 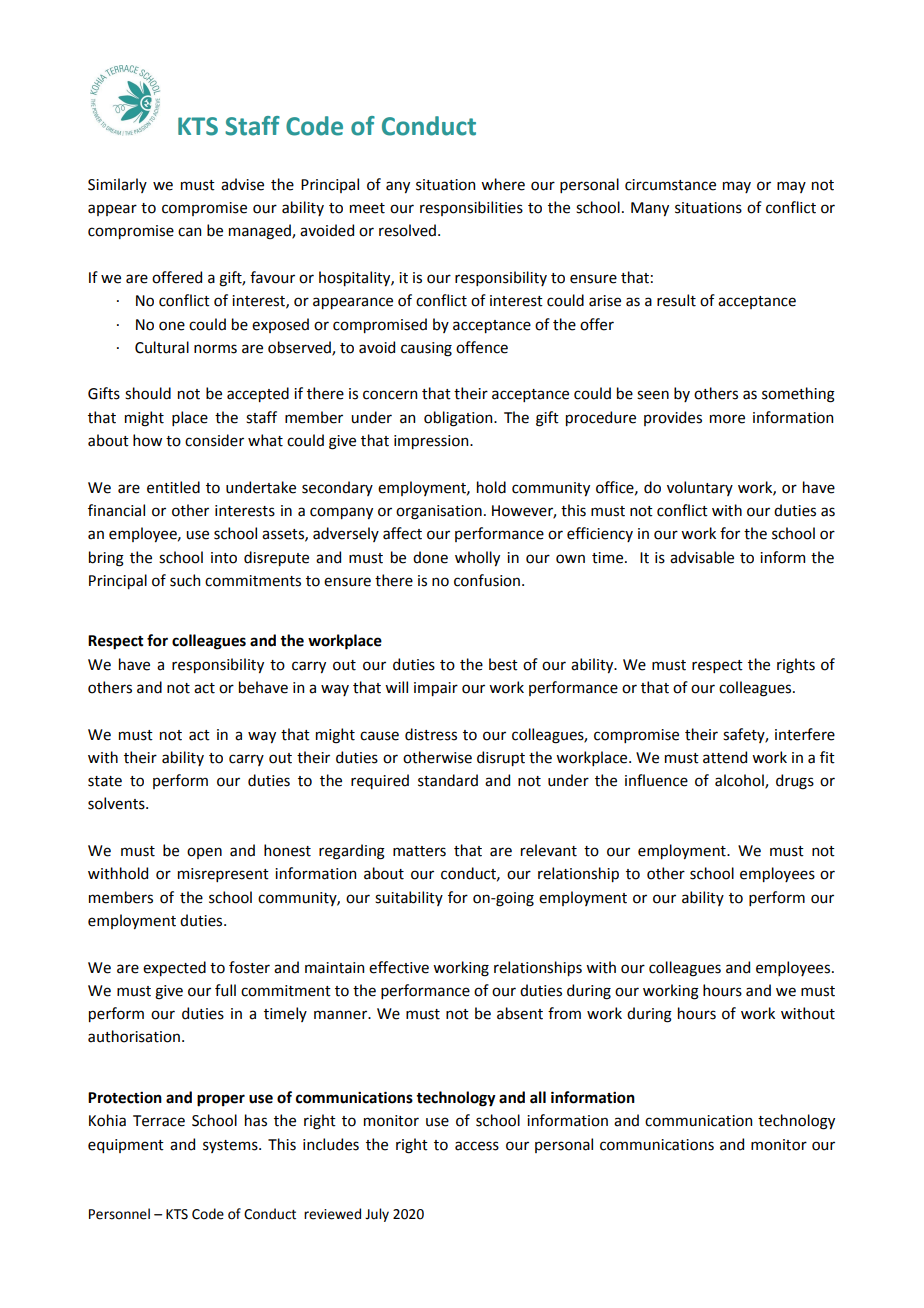 What do you see at coordinates (805, 734) in the image?
I see `interfere` at bounding box center [805, 734].
